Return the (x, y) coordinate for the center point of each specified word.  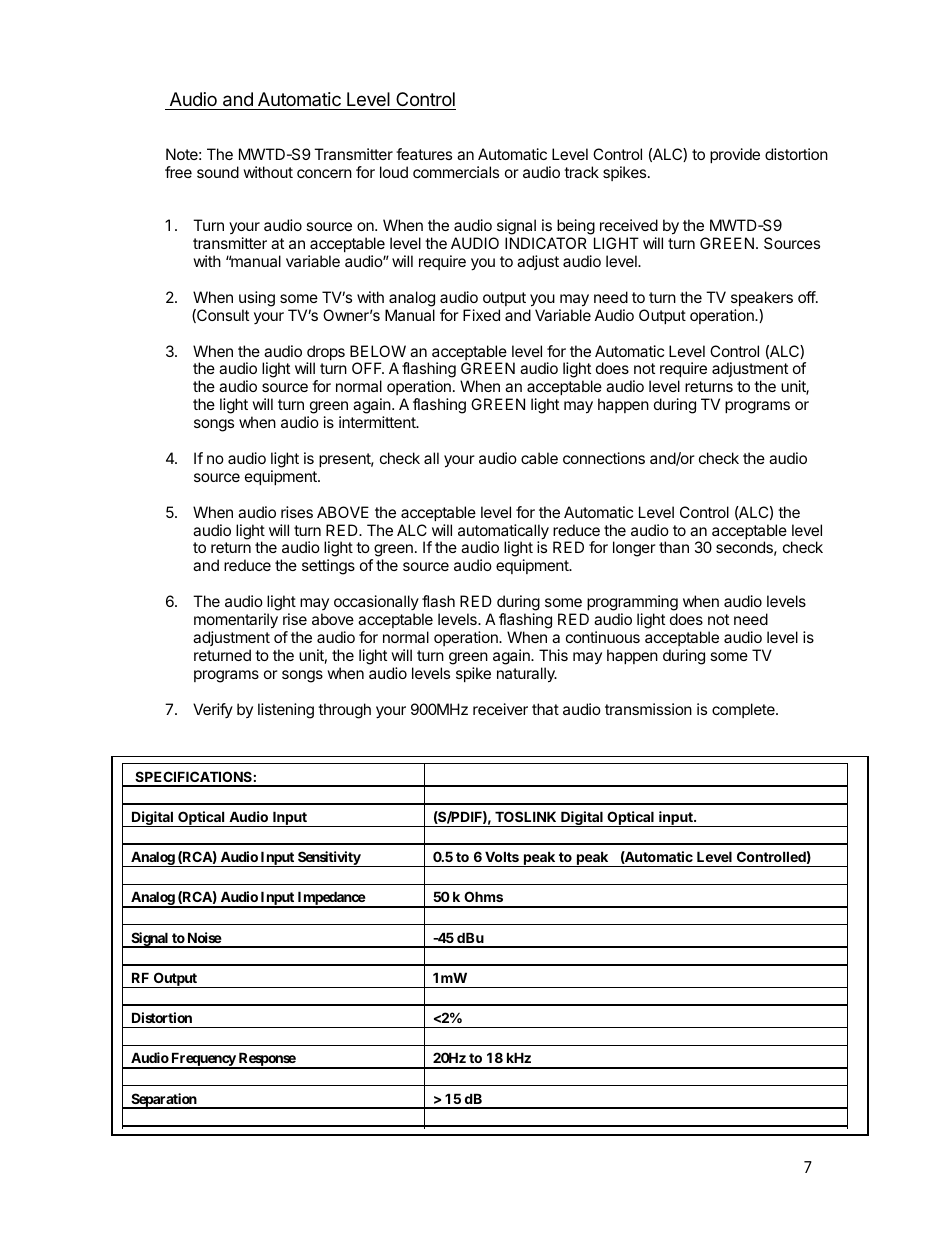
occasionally (376, 602)
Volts (502, 856)
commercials (456, 172)
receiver (500, 709)
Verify (213, 710)
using (257, 299)
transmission (648, 709)
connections (604, 458)
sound (218, 172)
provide (735, 155)
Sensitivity (329, 859)
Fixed (481, 315)
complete (744, 710)
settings (328, 567)
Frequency (203, 1060)
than (674, 547)
